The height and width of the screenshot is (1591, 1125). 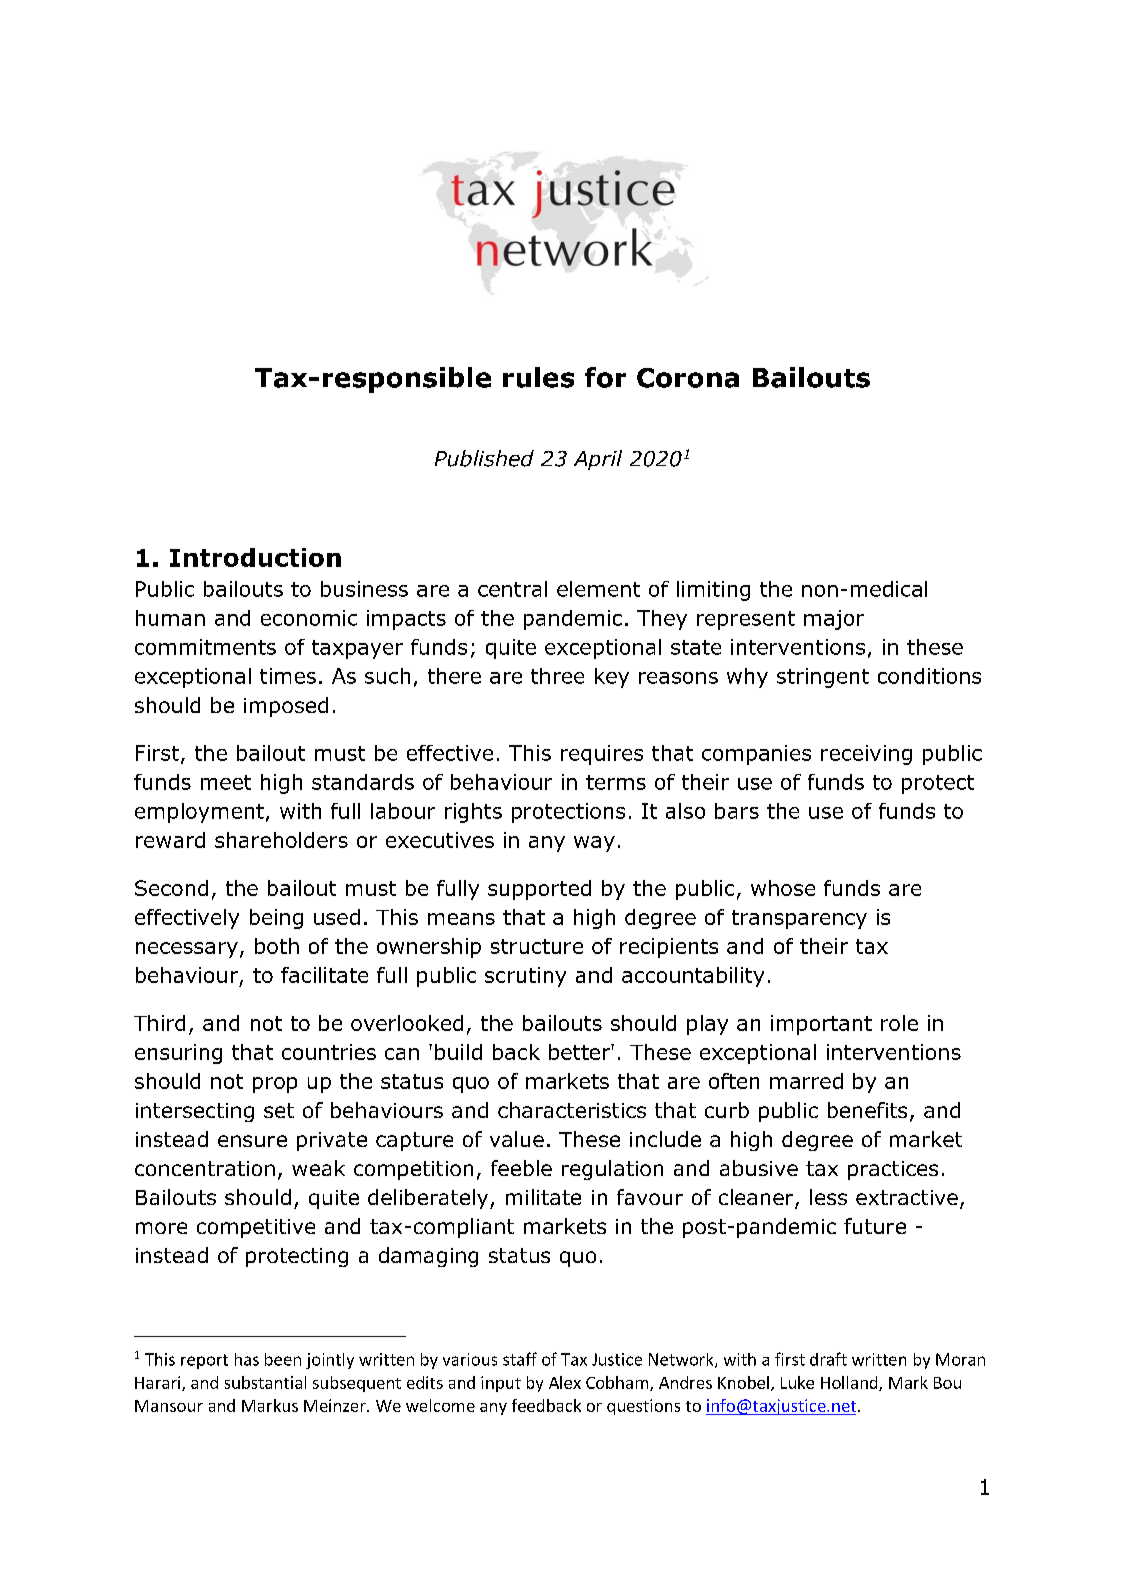 I want to click on benefits, so click(x=867, y=1110).
